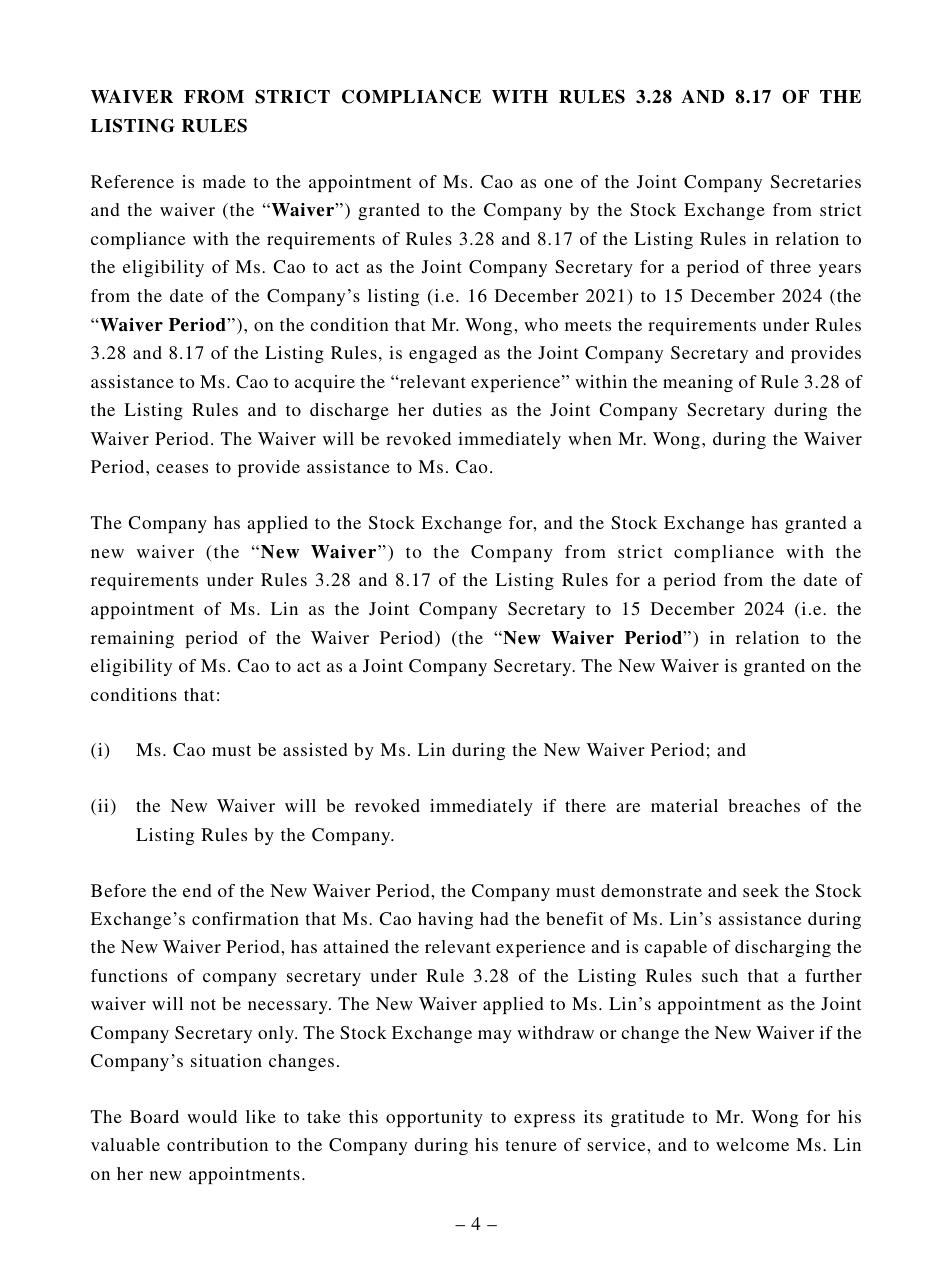  I want to click on would, so click(212, 1116).
